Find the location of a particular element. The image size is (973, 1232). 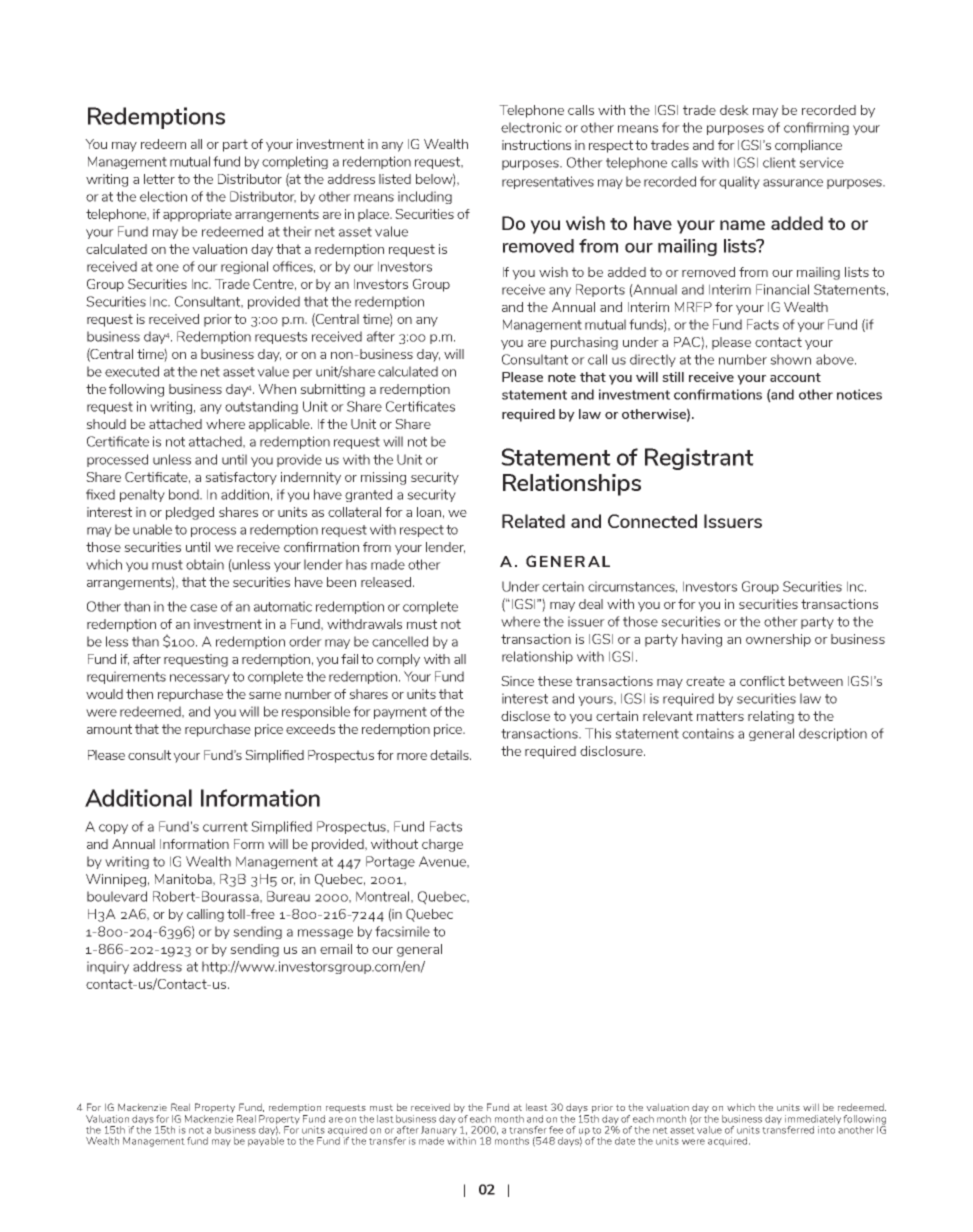

loan is located at coordinates (429, 512).
